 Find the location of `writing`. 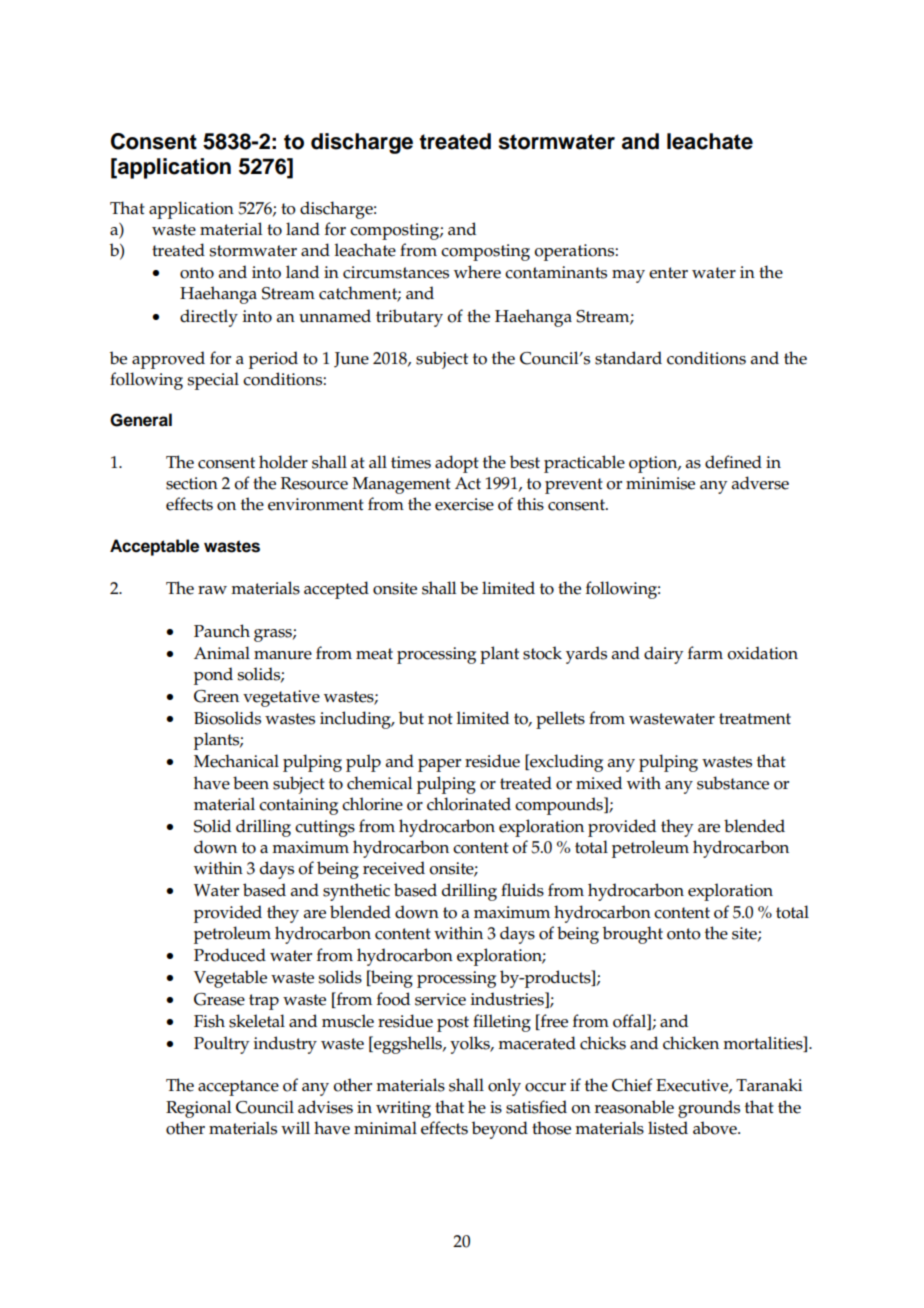

writing is located at coordinates (403, 1109).
